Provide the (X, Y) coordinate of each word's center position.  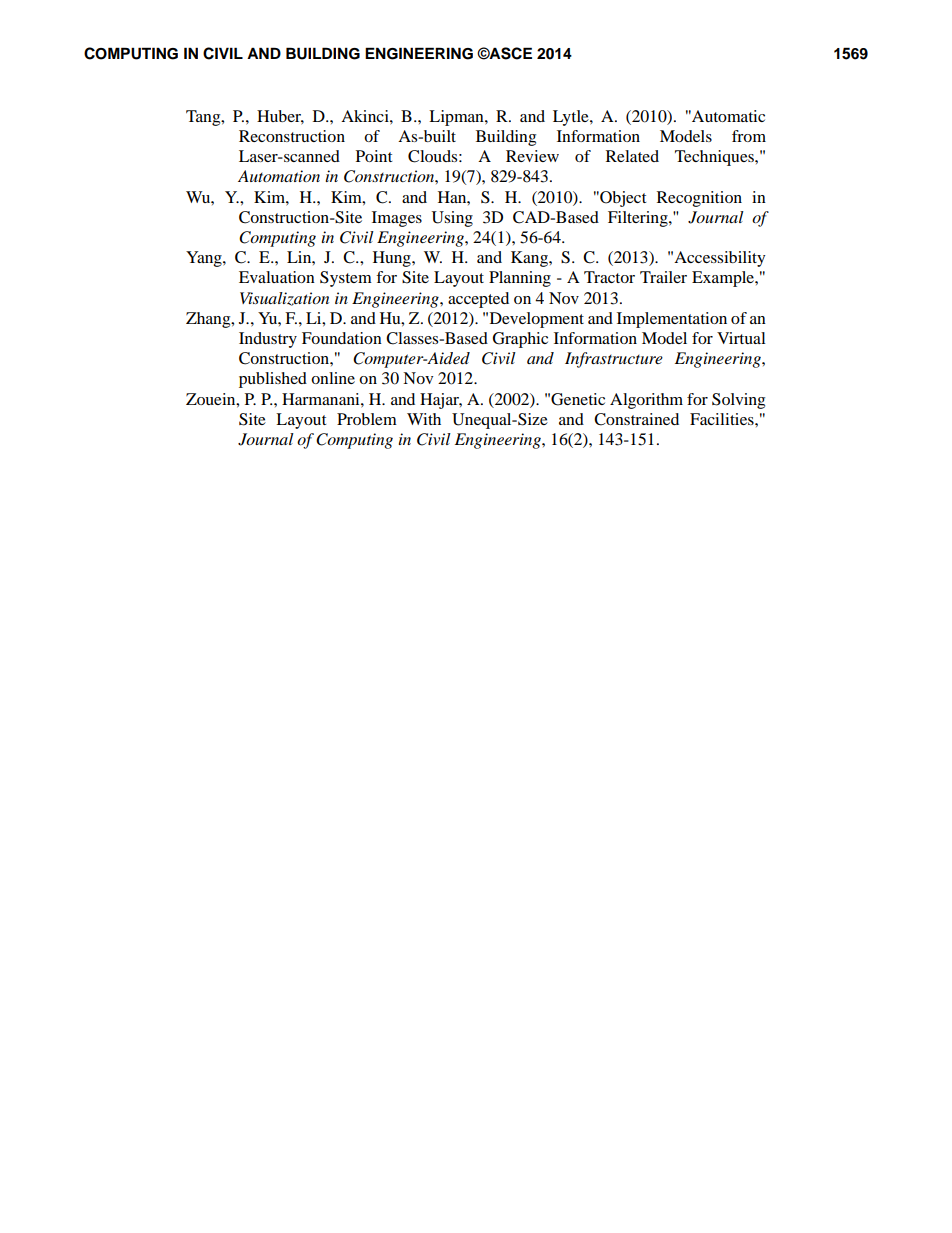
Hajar (441, 401)
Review (532, 156)
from (749, 136)
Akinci (366, 116)
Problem (367, 419)
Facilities (723, 419)
